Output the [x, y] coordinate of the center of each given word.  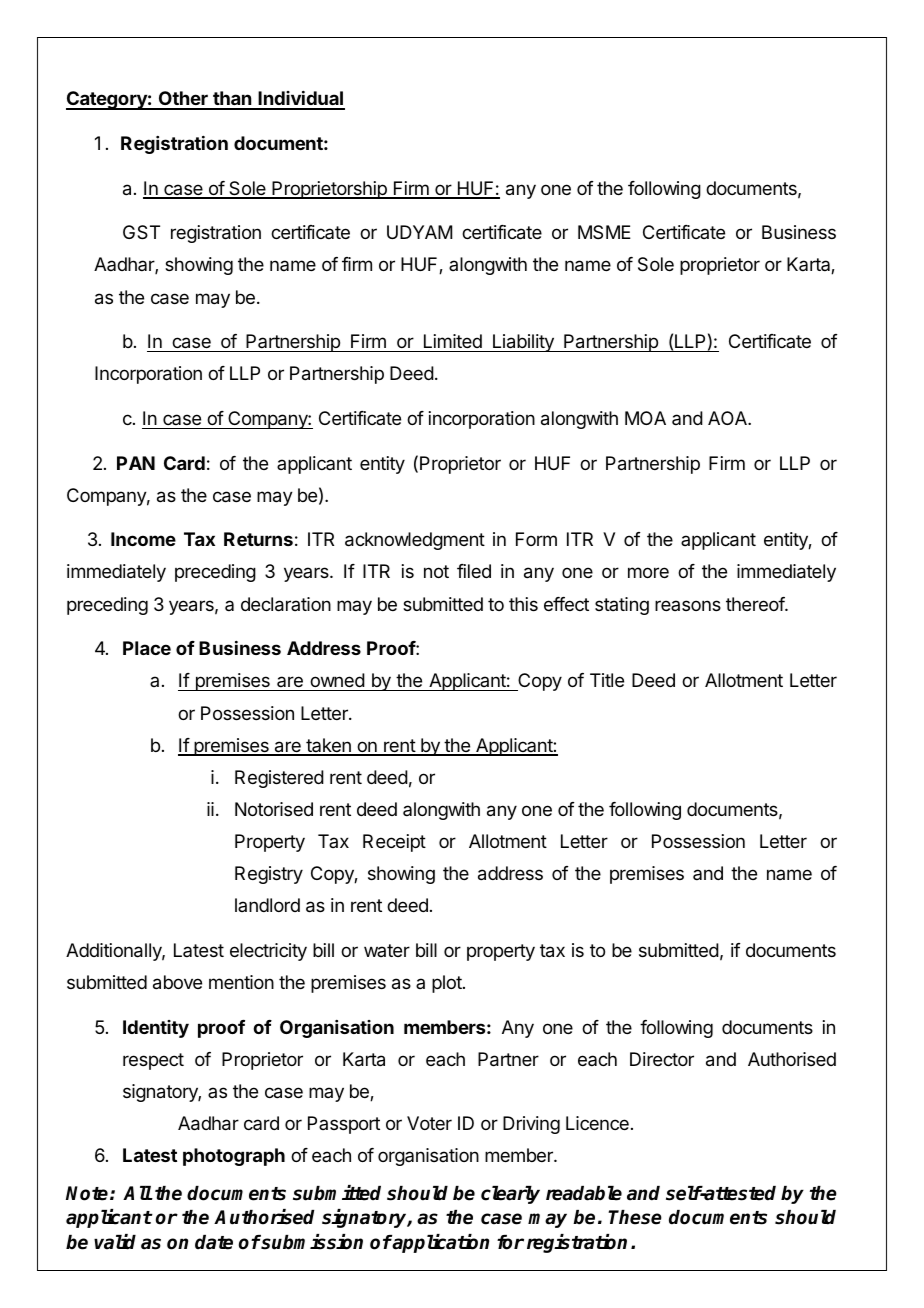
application [440, 1243]
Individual [300, 100]
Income [143, 539]
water [387, 950]
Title [607, 680]
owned [337, 682]
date [214, 1242]
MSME [604, 232]
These [635, 1217]
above [177, 982]
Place [147, 648]
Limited [453, 341]
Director [662, 1059]
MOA [645, 418]
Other [183, 100]
